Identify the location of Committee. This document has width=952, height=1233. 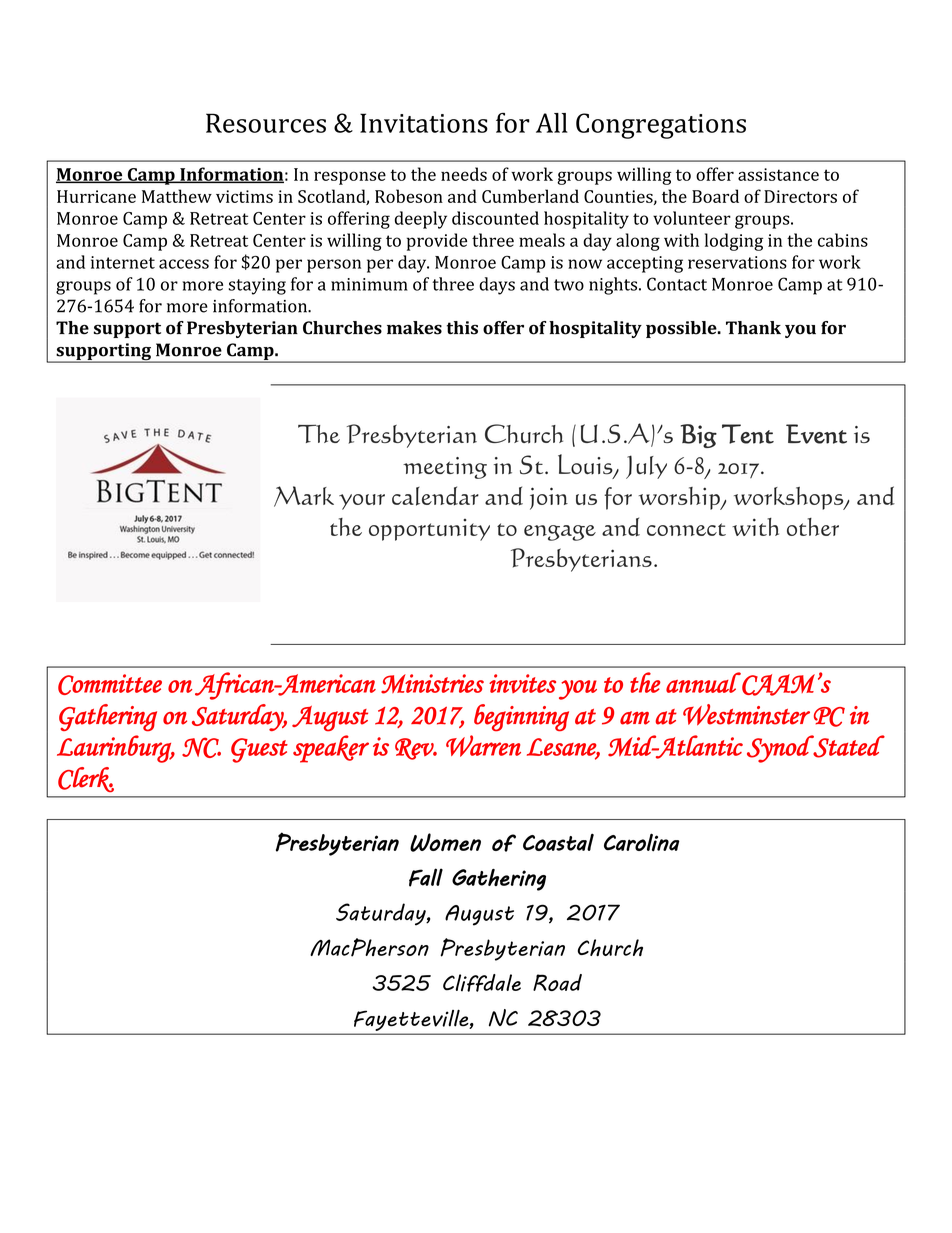
(110, 684).
